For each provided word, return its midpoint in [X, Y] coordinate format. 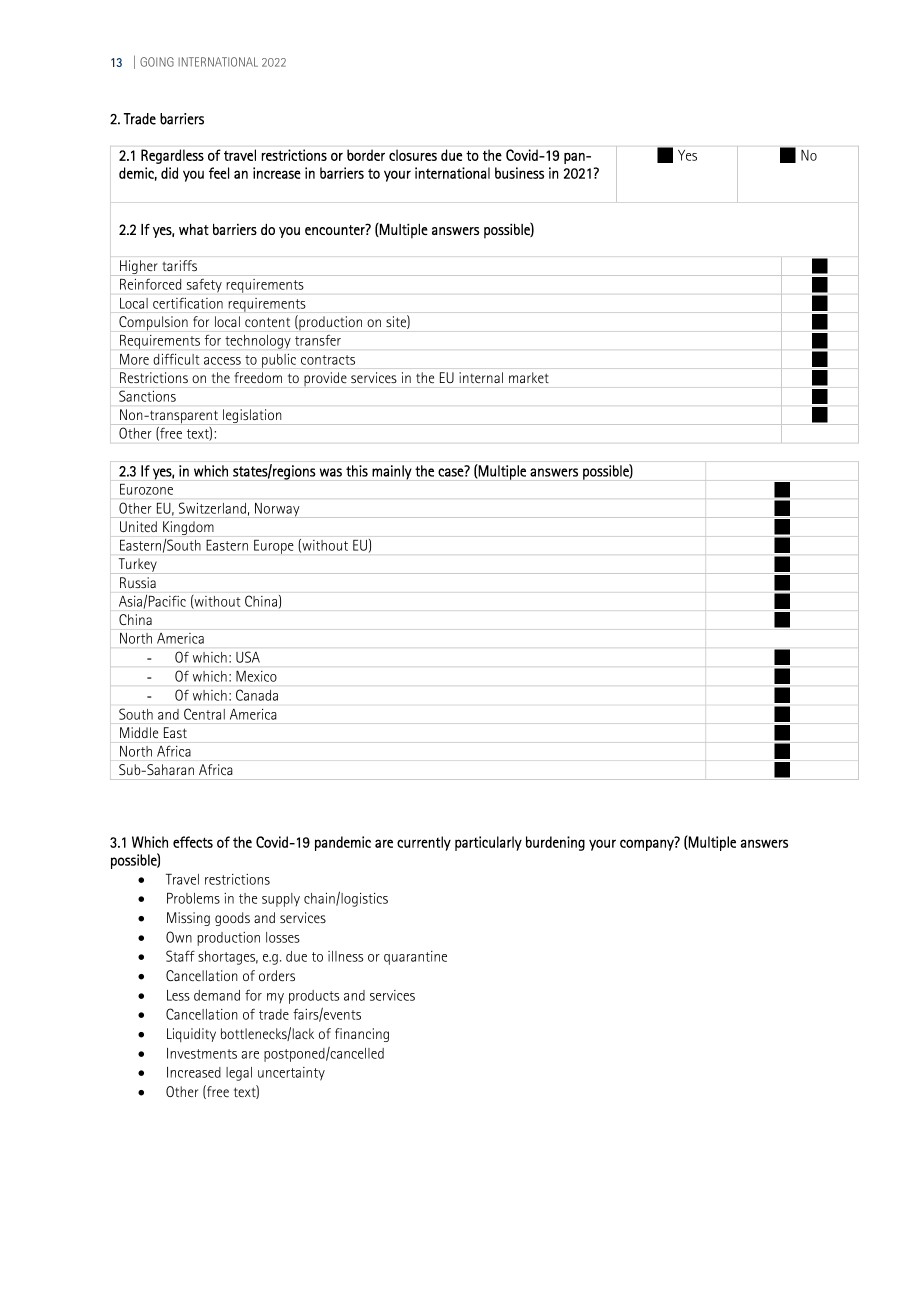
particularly [488, 843]
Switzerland [212, 508]
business [519, 173]
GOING [157, 62]
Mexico [256, 676]
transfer [318, 340]
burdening [555, 843]
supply [281, 900]
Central [204, 714]
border [366, 155]
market [529, 377]
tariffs [180, 265]
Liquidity [191, 1035]
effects [193, 842]
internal [481, 377]
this [357, 471]
